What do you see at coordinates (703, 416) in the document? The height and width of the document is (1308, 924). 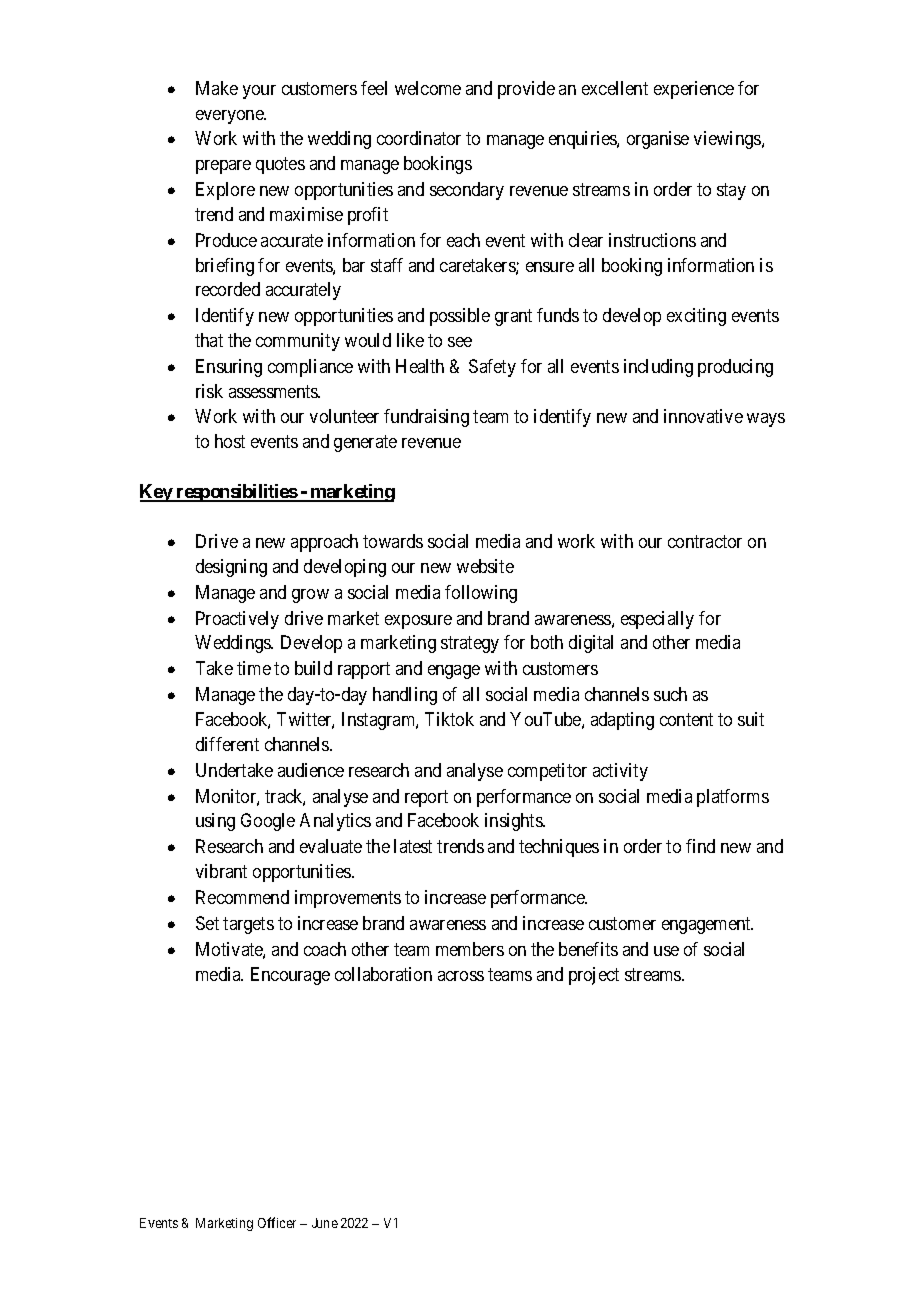 I see `innovative` at bounding box center [703, 416].
